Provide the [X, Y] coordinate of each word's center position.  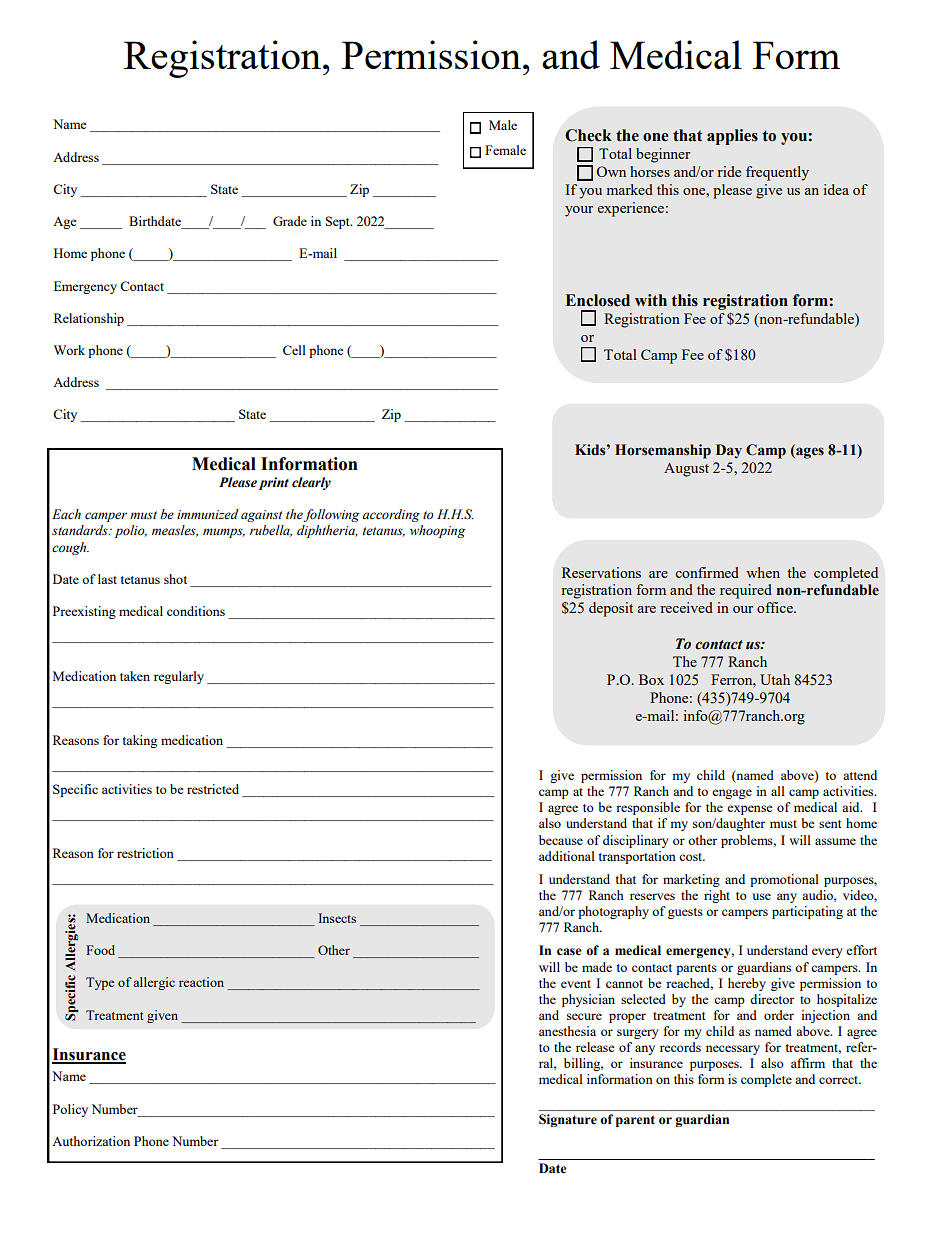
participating [807, 912]
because [561, 840]
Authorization [91, 1141]
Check [588, 135]
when [763, 572]
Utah [775, 679]
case [569, 952]
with [651, 300]
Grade [290, 221]
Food [100, 950]
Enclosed [597, 300]
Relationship [89, 319]
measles [175, 531]
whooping [437, 531]
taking [139, 741]
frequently [777, 173]
